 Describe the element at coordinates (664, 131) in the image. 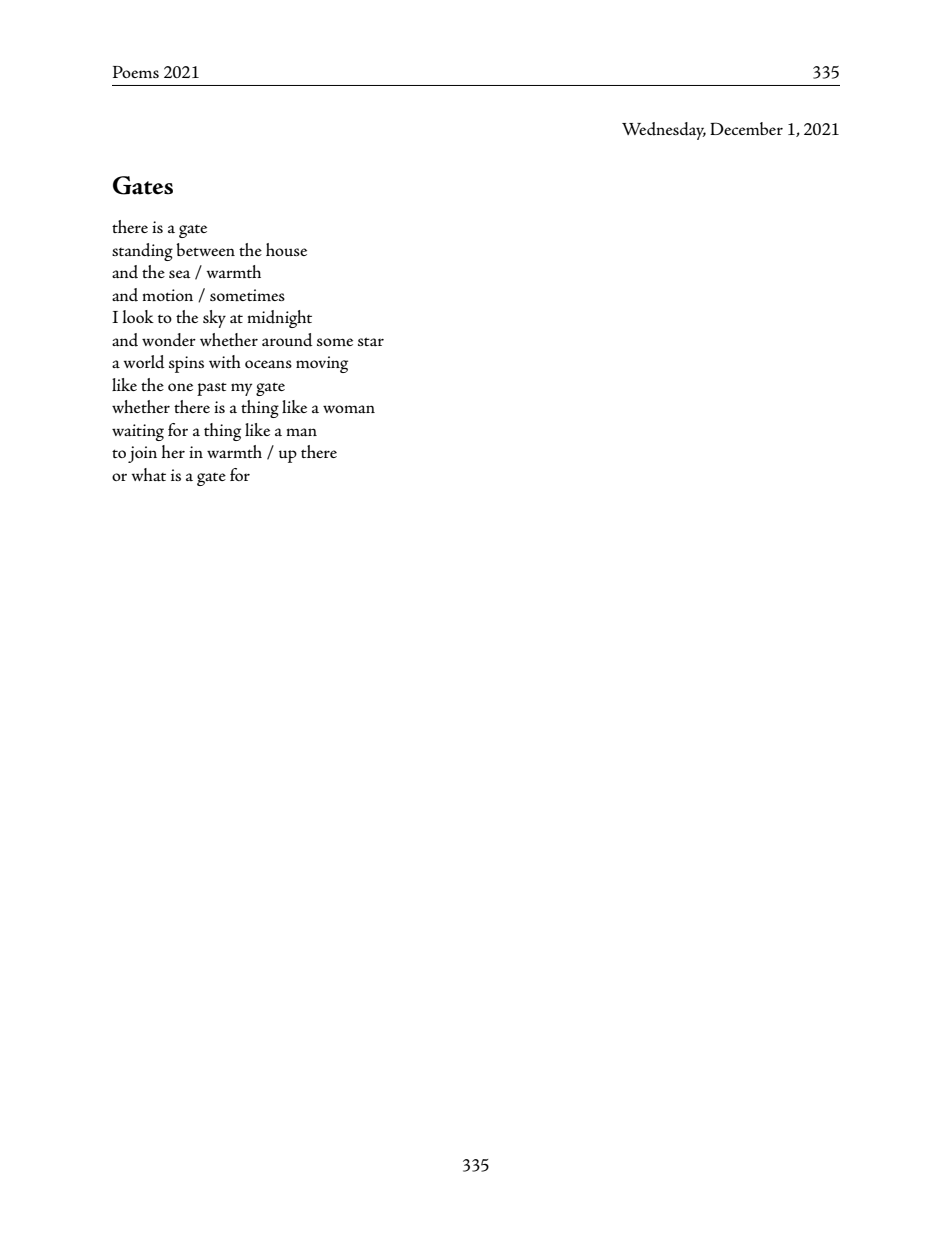

I see `Wednesday` at that location.
